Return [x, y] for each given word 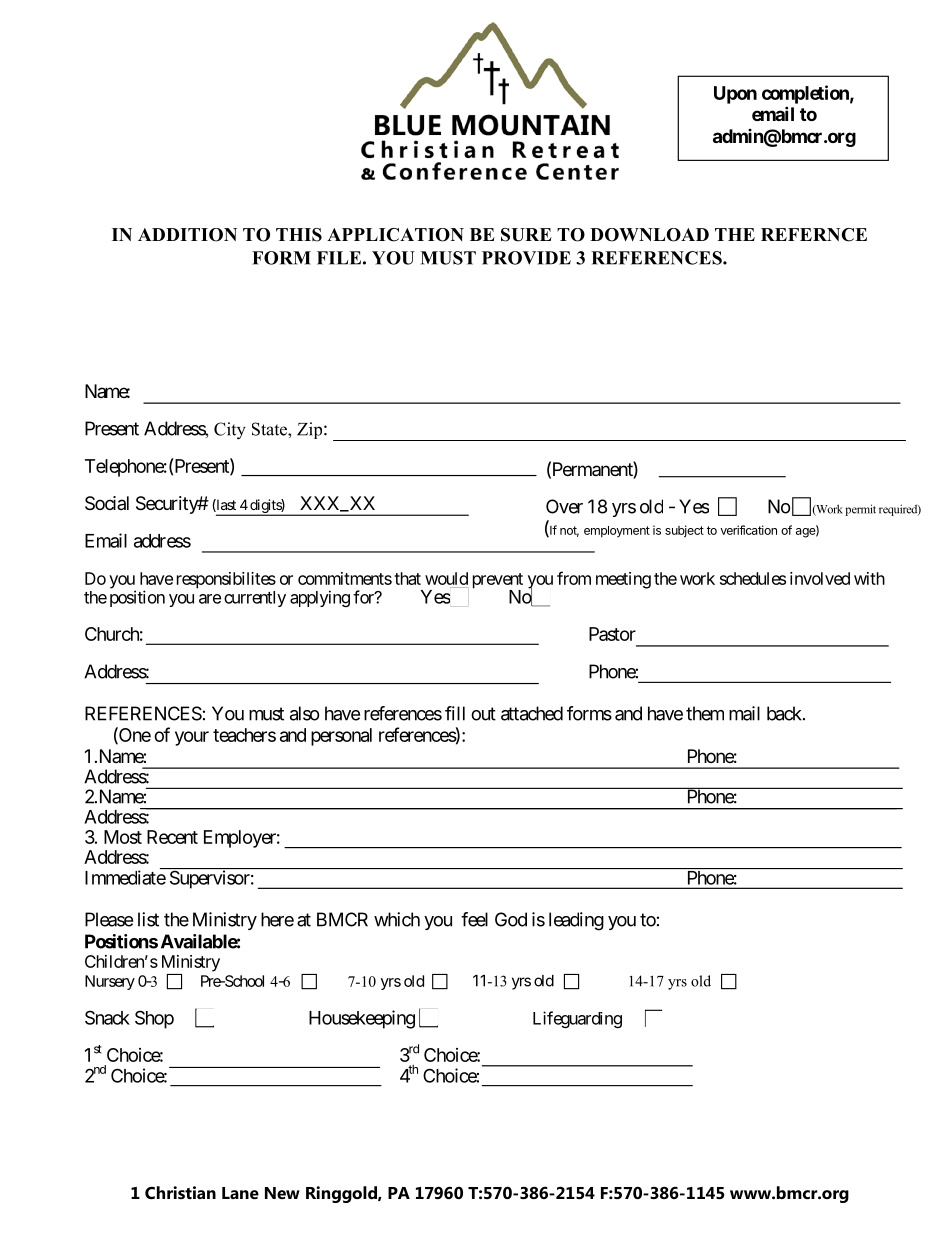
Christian [180, 1192]
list [148, 919]
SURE [526, 235]
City [230, 431]
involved [820, 578]
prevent [498, 582]
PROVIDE [526, 258]
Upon [735, 95]
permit [860, 510]
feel [474, 919]
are [210, 599]
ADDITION [187, 235]
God [511, 919]
